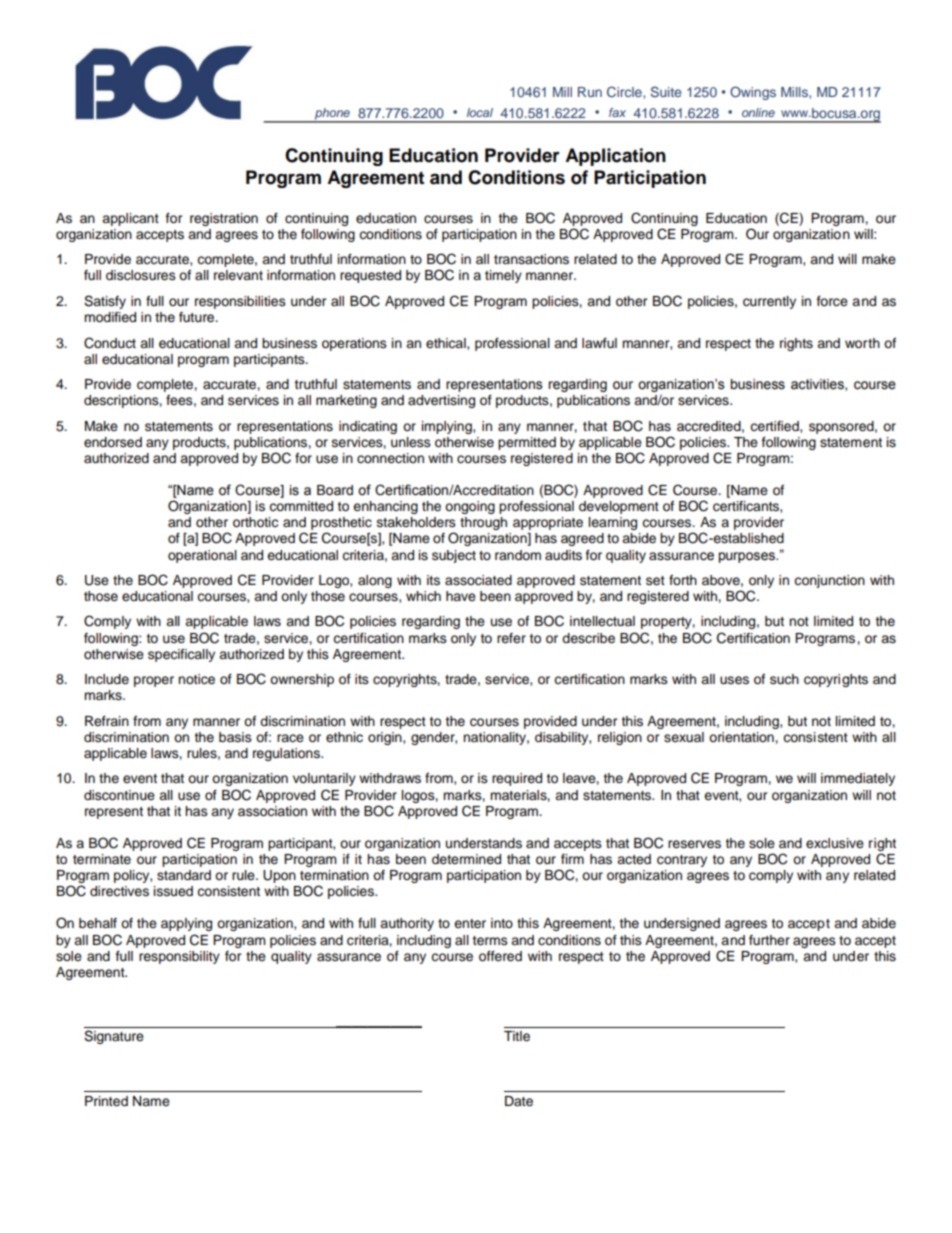 This page has width=952, height=1233. I want to click on permitted, so click(527, 443).
